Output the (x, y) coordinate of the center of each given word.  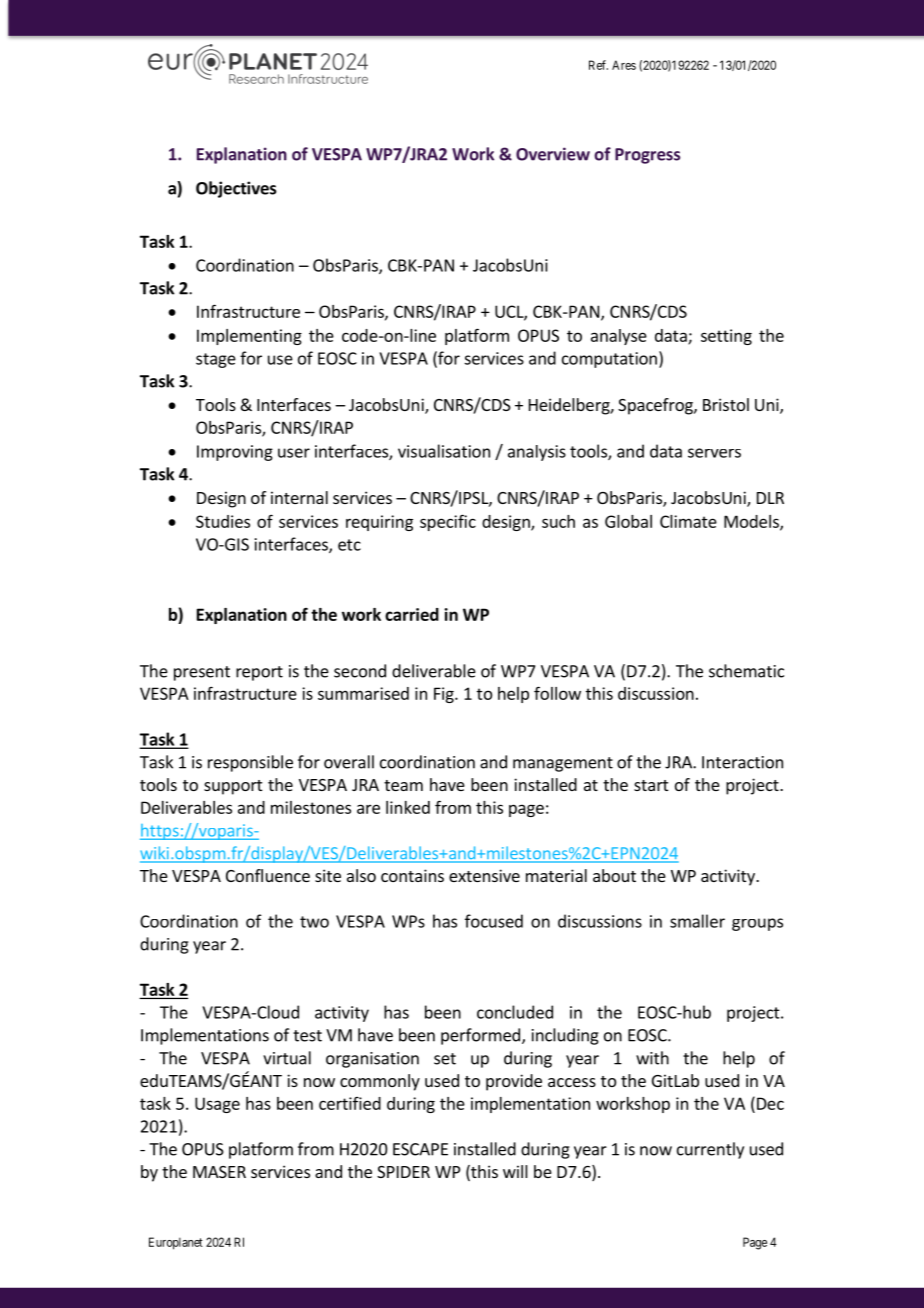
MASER (219, 1172)
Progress (647, 156)
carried (412, 614)
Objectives (236, 189)
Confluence (268, 875)
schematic (746, 671)
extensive (484, 875)
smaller (697, 921)
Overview (553, 154)
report (259, 673)
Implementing (249, 337)
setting (726, 337)
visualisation (444, 451)
